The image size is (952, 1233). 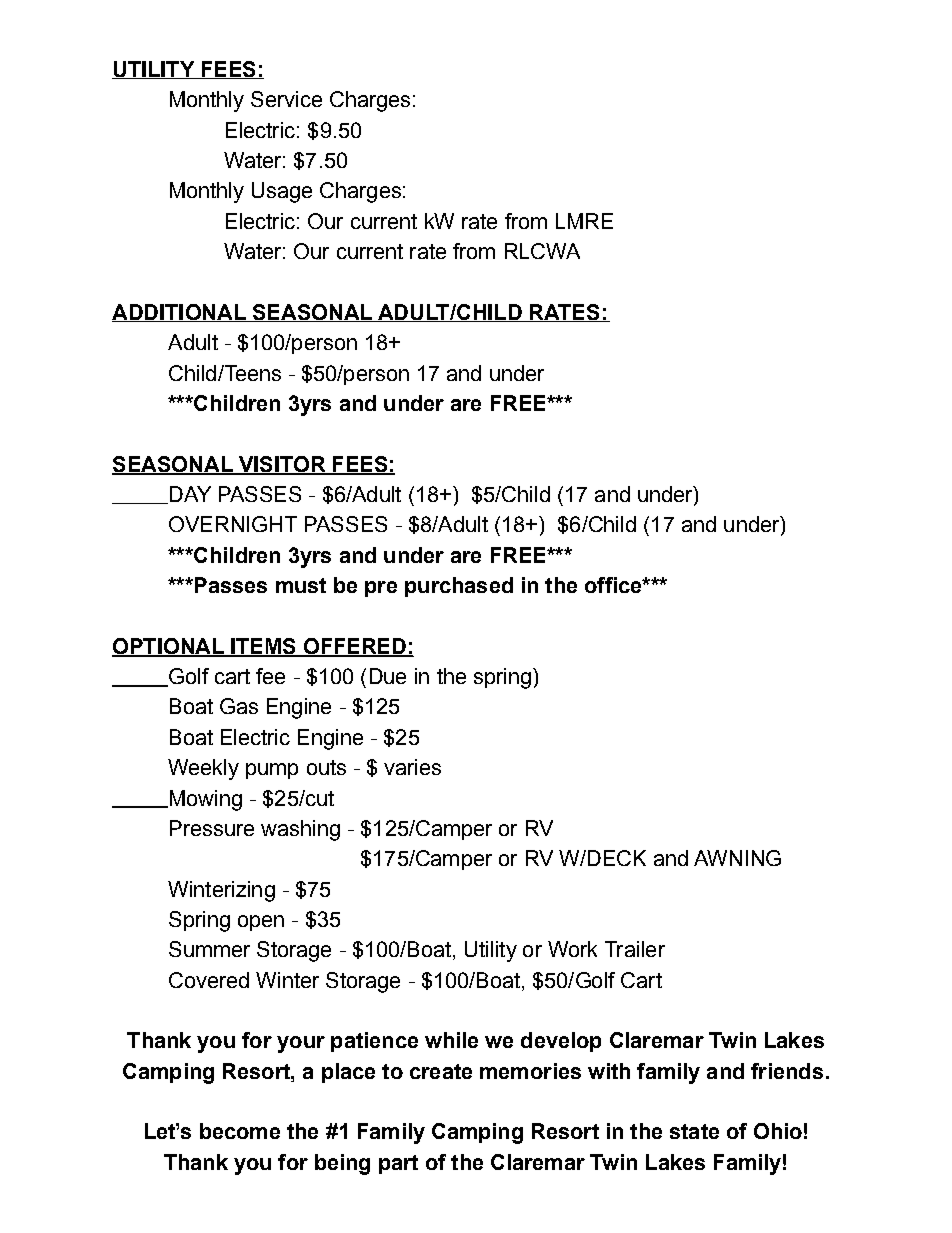 I want to click on create, so click(x=441, y=1071).
